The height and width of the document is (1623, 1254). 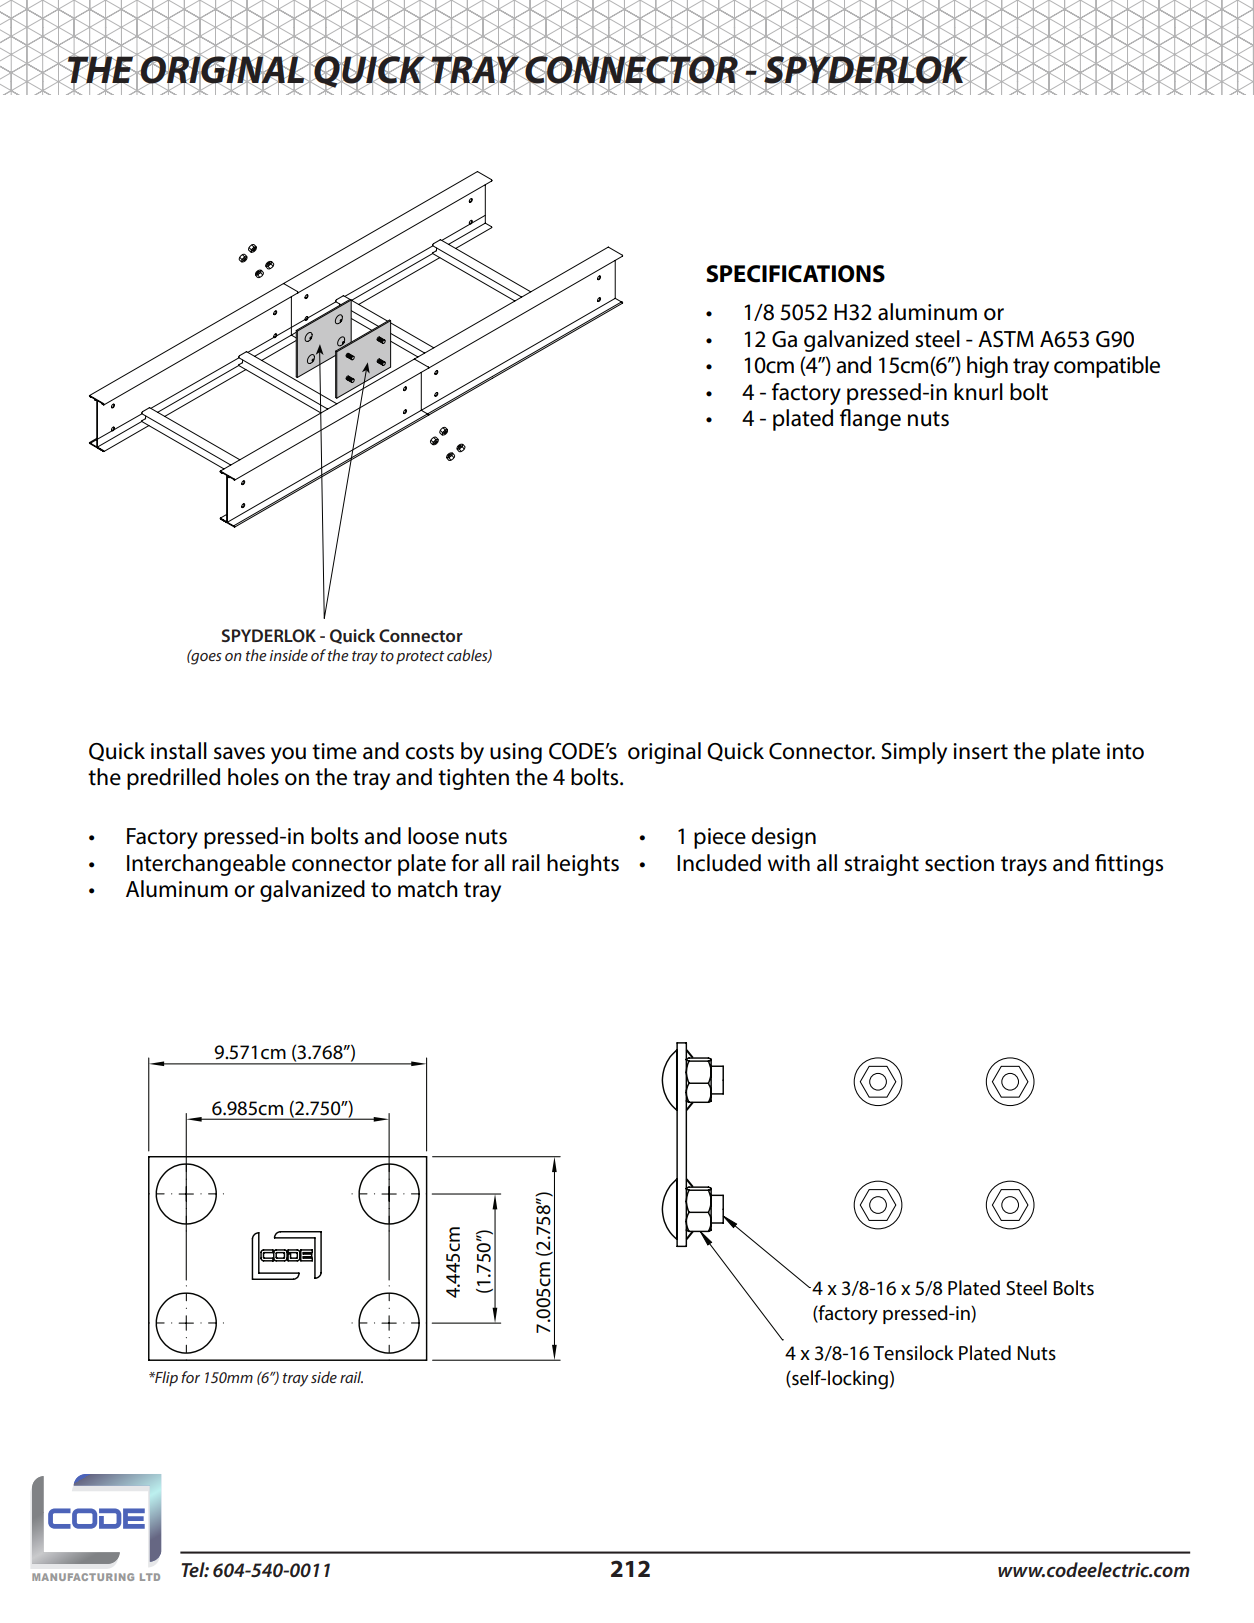 What do you see at coordinates (83, 1577) in the document?
I see `MANUFACTURING` at bounding box center [83, 1577].
